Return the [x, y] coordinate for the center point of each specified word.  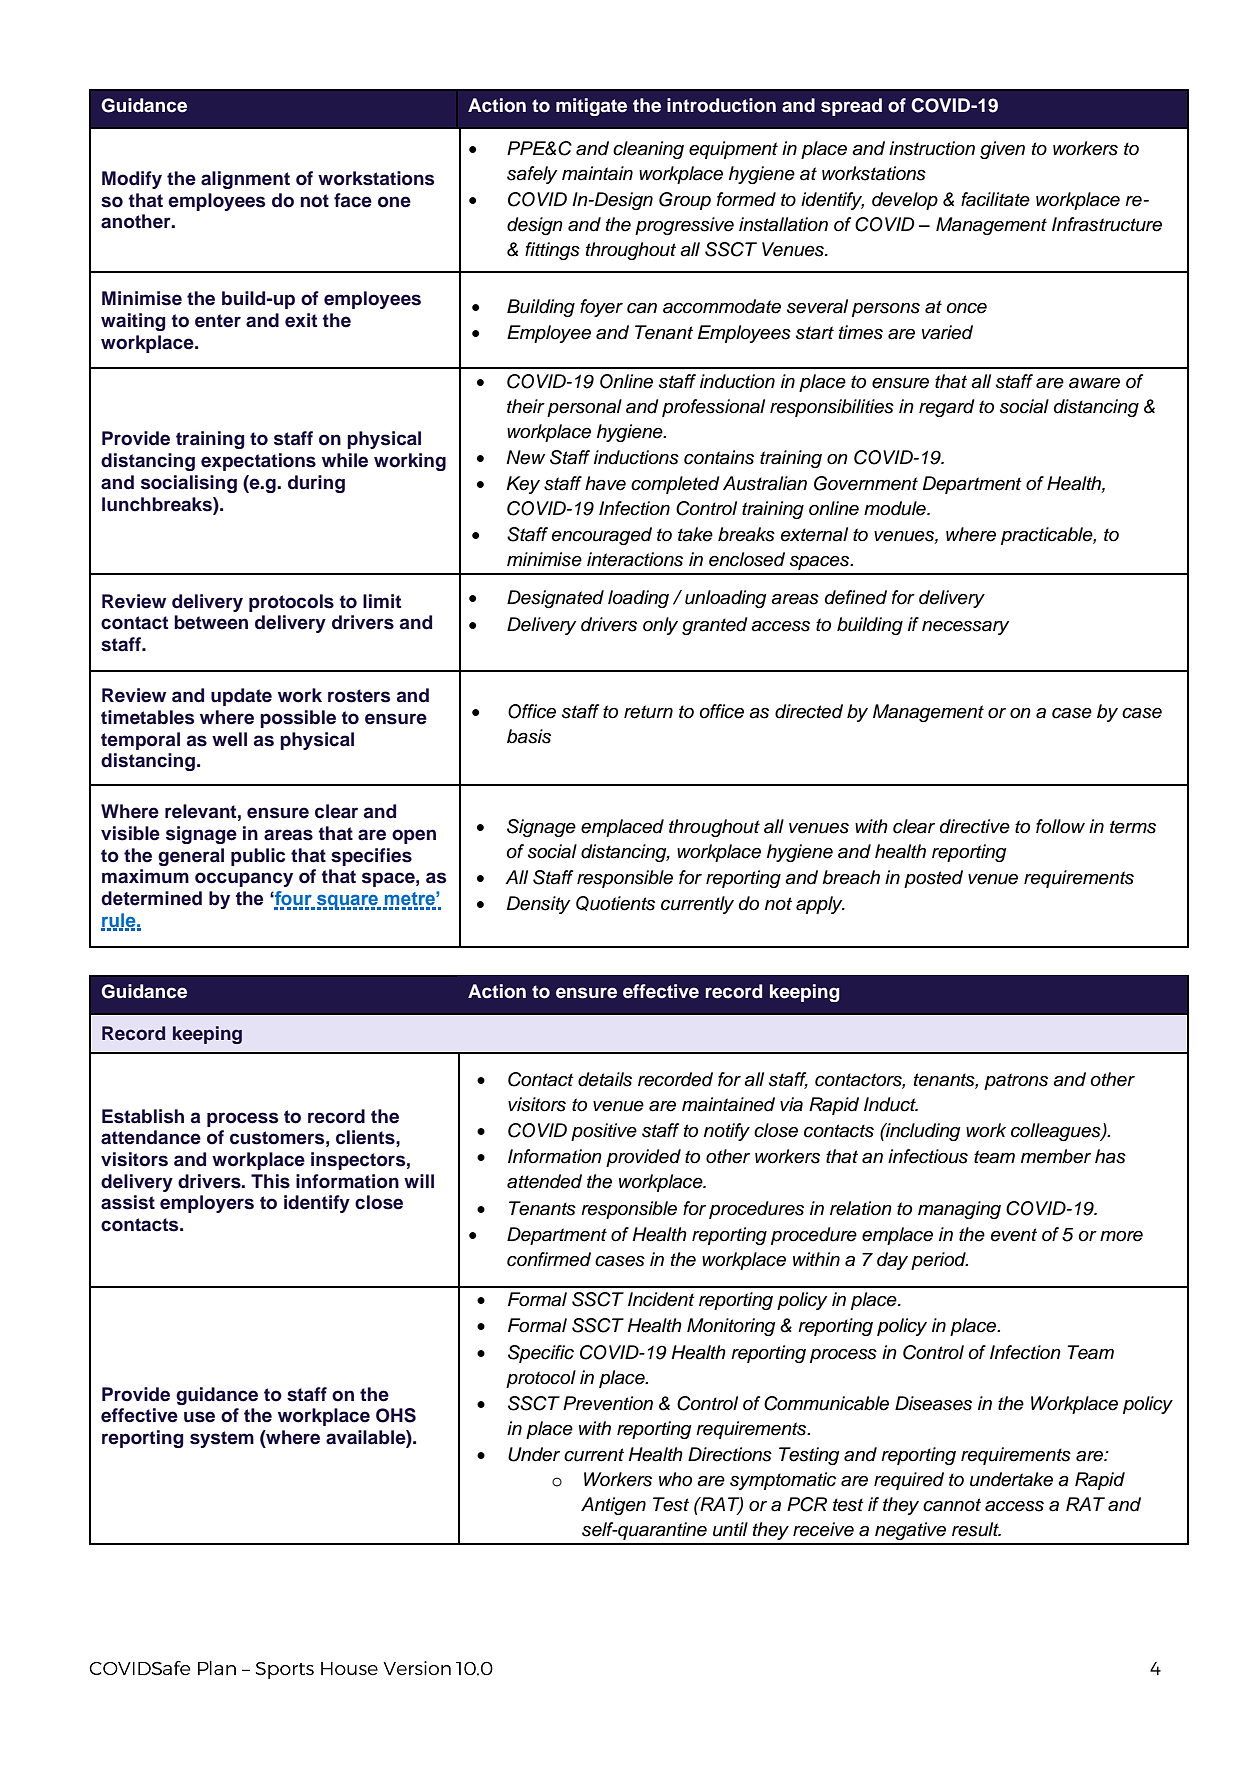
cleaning [648, 150]
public [258, 857]
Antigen [613, 1506]
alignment [245, 180]
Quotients [615, 903]
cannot [952, 1505]
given [1002, 150]
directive [975, 826]
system [222, 1439]
